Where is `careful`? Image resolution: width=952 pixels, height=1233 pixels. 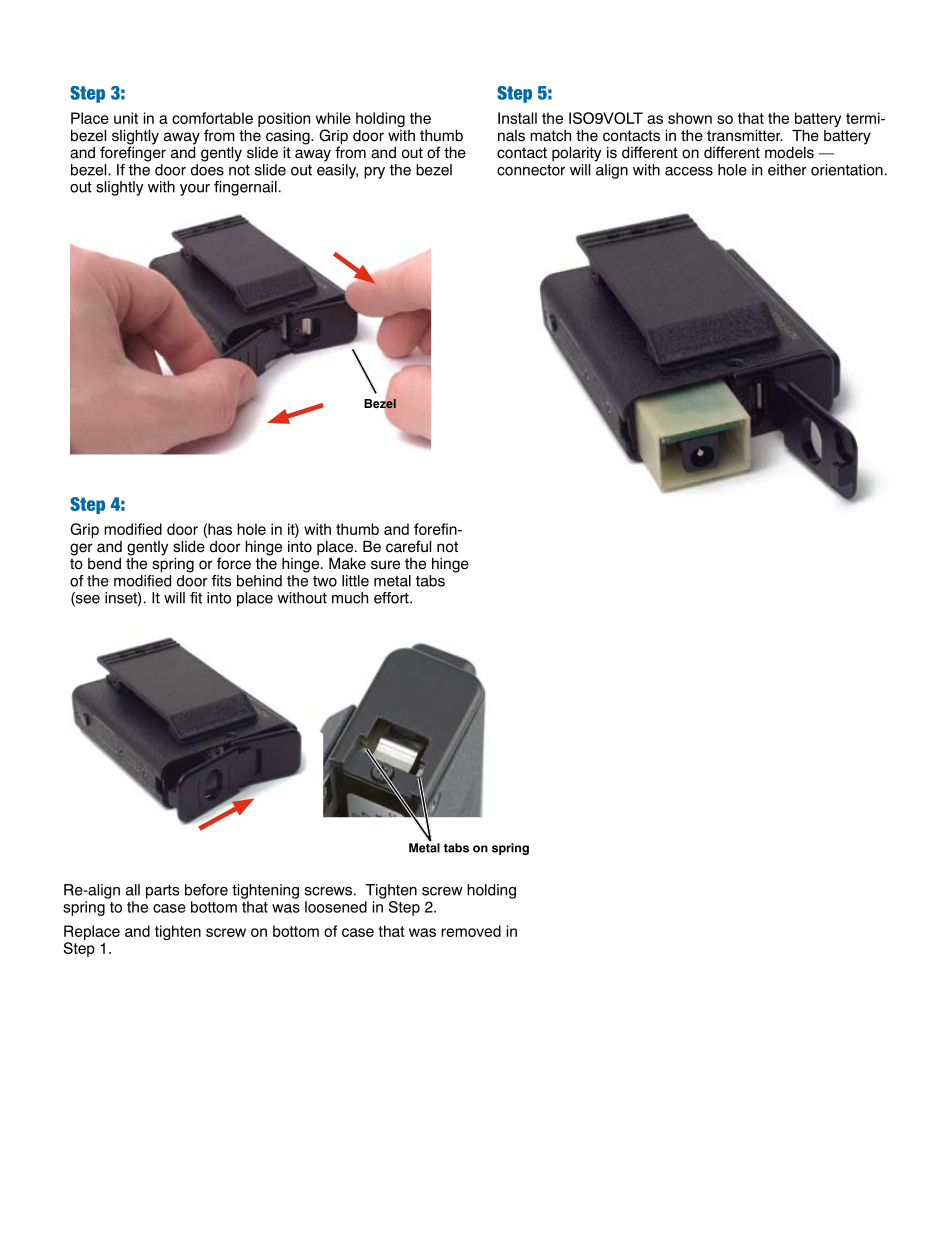 careful is located at coordinates (408, 546).
